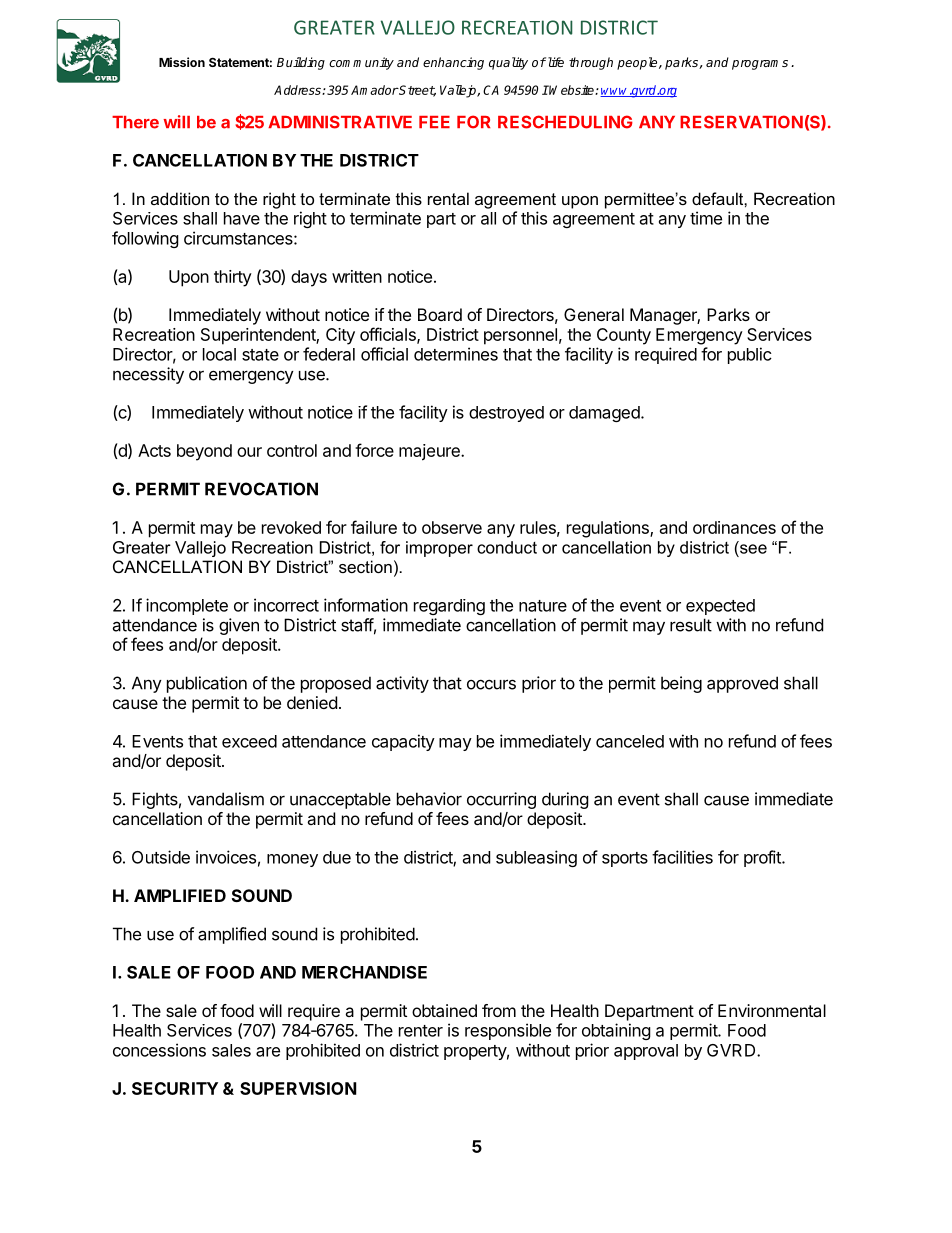 The height and width of the screenshot is (1233, 952). What do you see at coordinates (453, 63) in the screenshot?
I see `enhancing` at bounding box center [453, 63].
